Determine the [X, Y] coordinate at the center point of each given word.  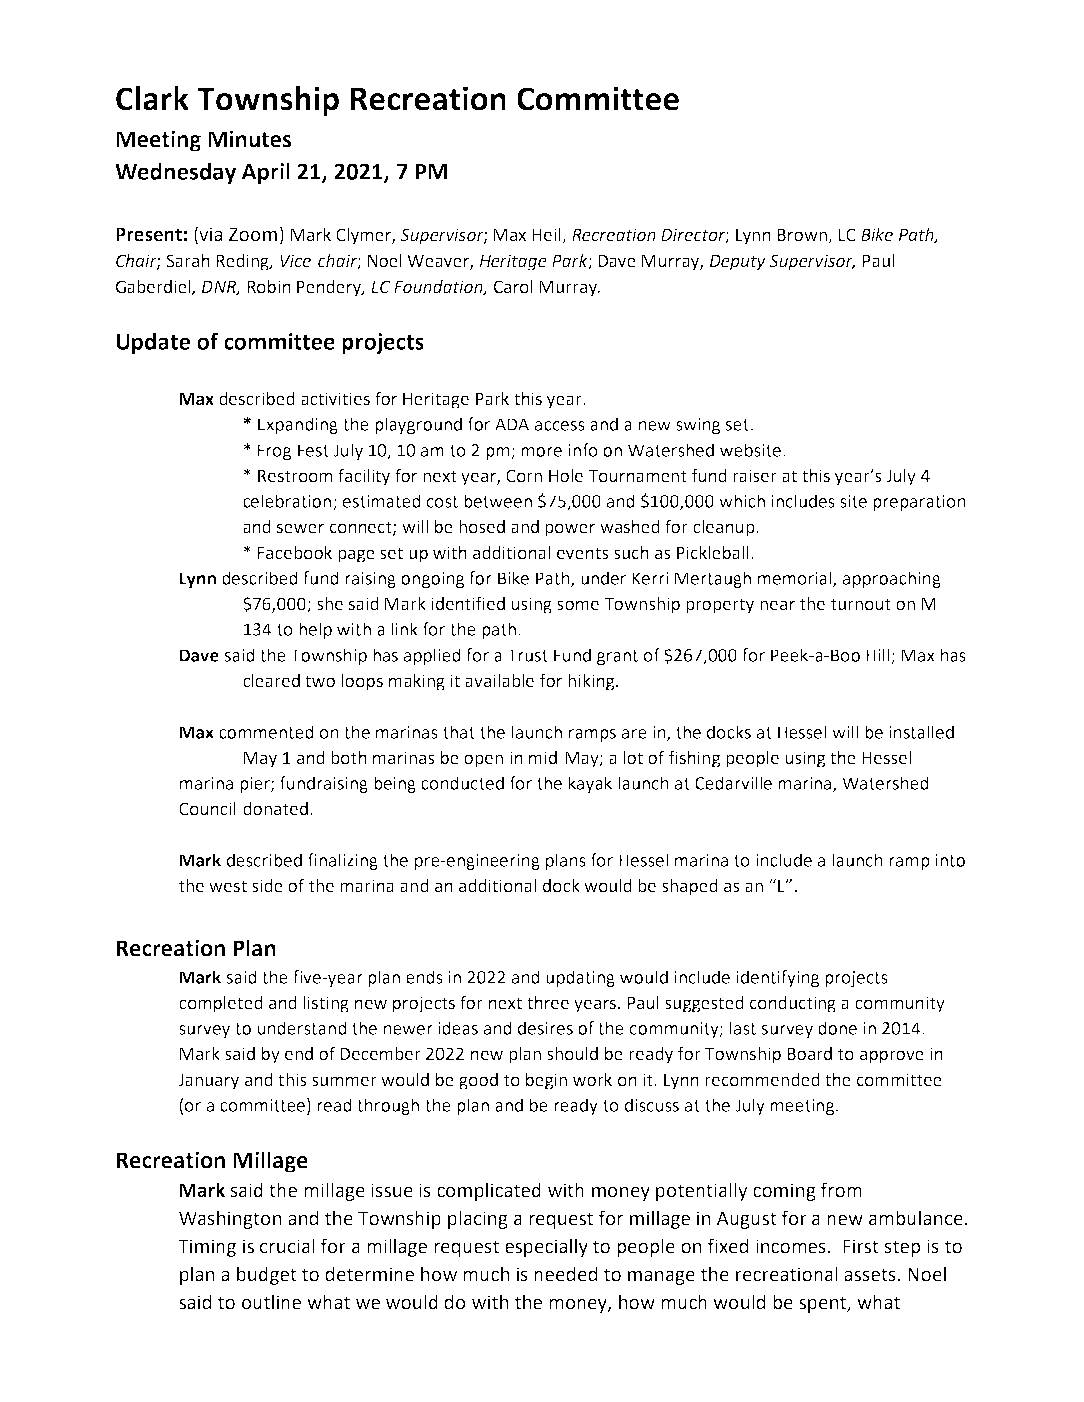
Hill [879, 656]
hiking [592, 682]
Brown [803, 236]
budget [267, 1275]
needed [565, 1274]
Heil [547, 236]
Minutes [249, 139]
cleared [271, 681]
